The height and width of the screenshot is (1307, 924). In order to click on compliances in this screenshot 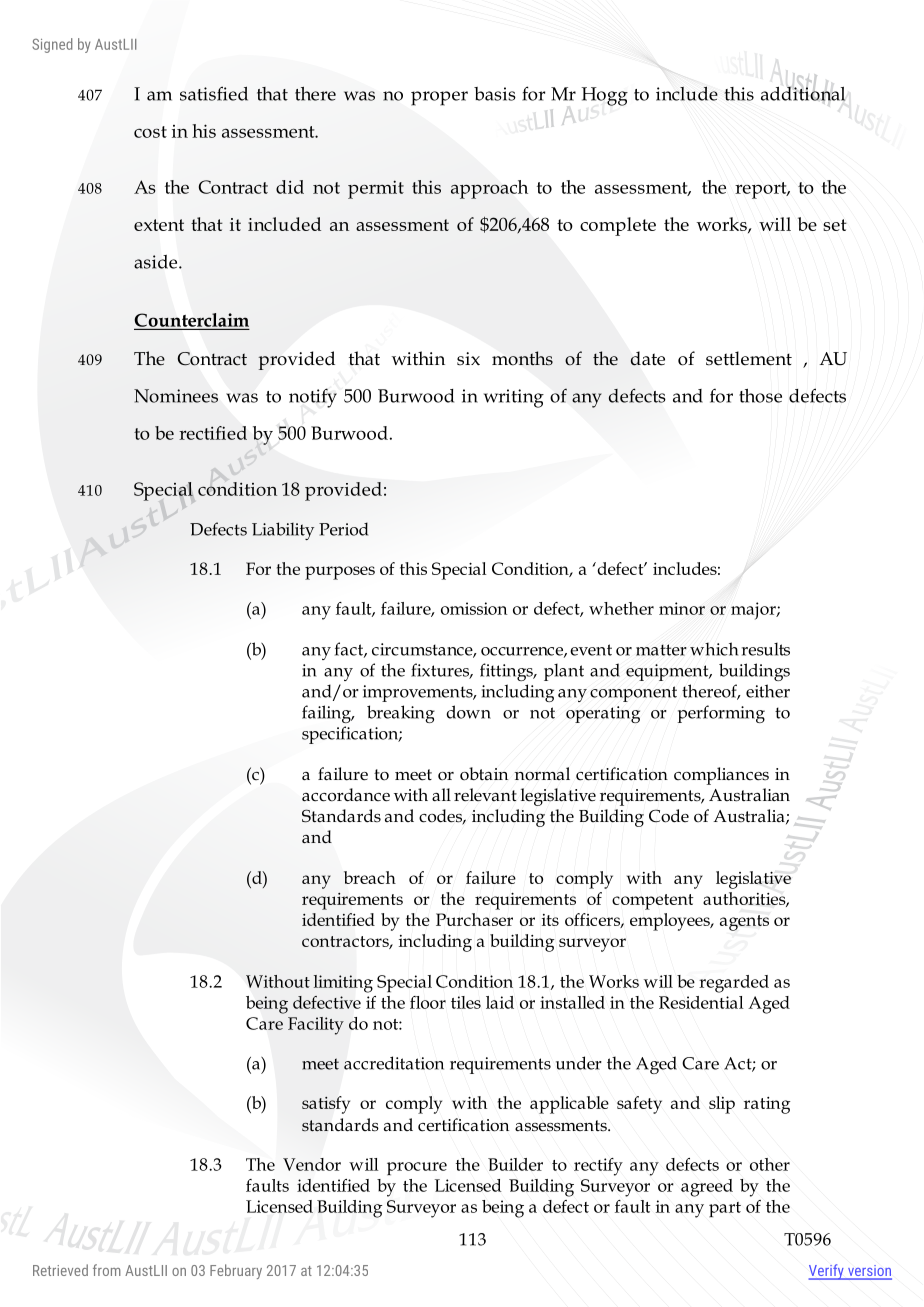, I will do `click(721, 776)`.
